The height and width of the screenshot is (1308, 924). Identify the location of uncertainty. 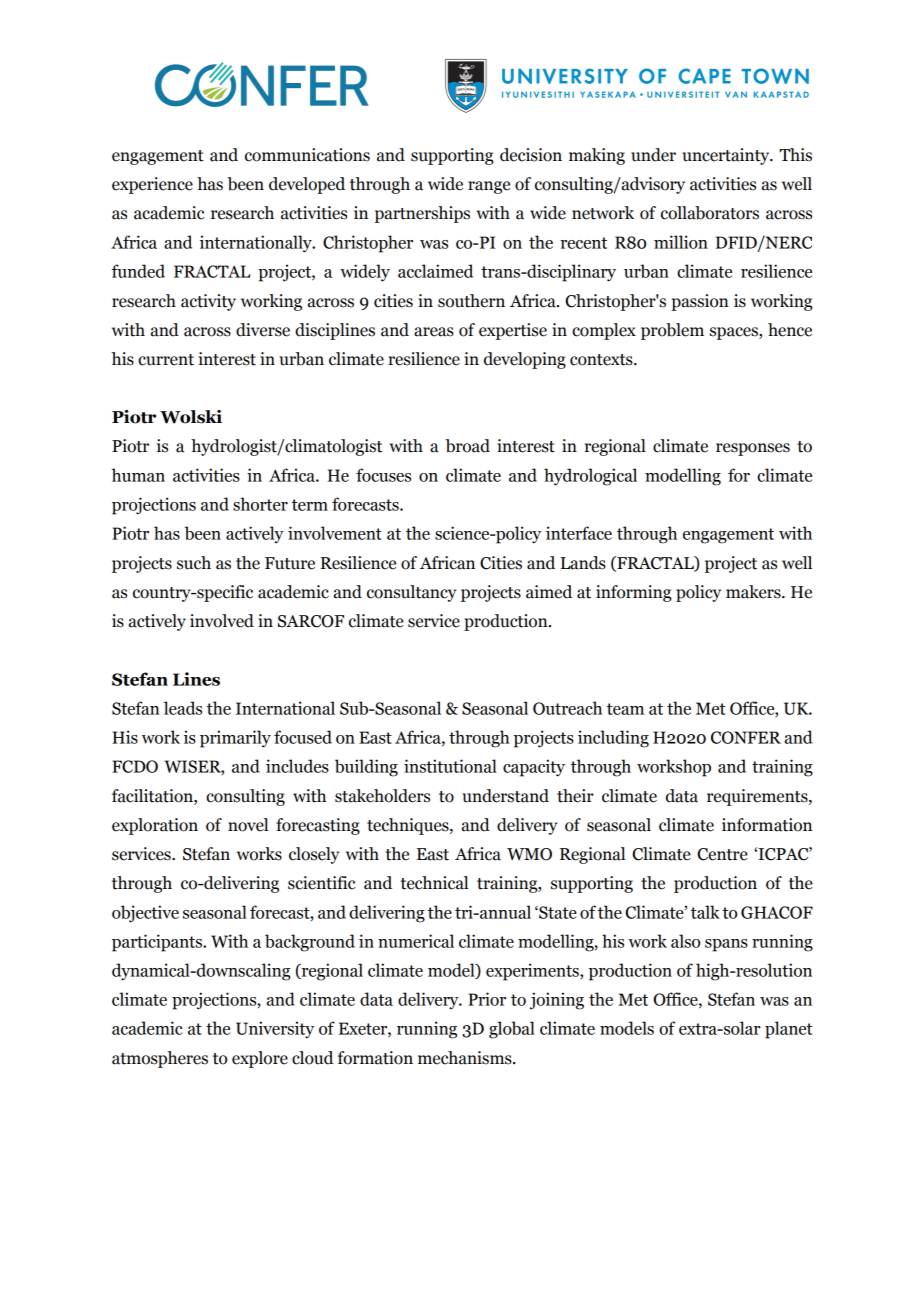
(727, 156).
